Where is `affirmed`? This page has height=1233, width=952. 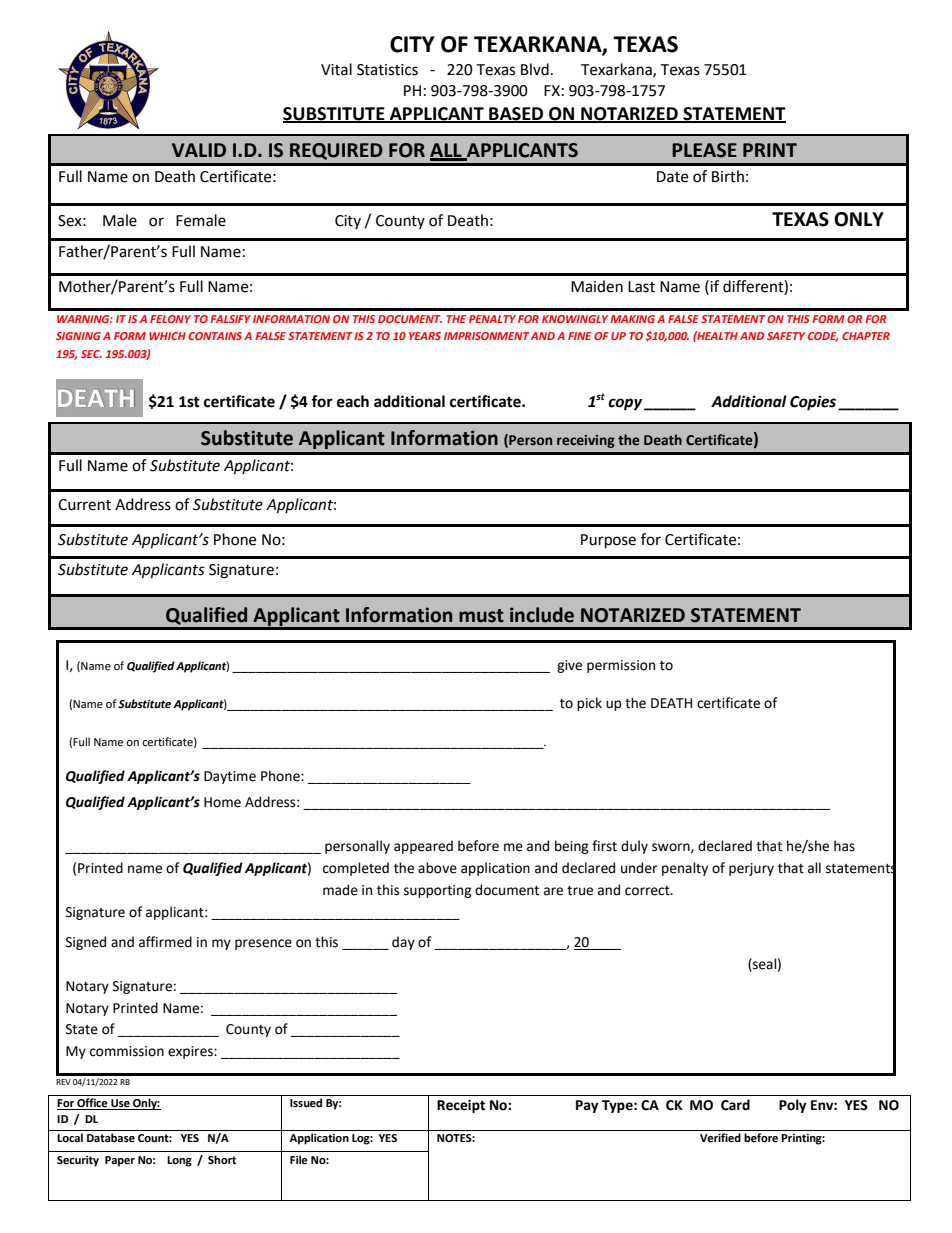 affirmed is located at coordinates (165, 942).
